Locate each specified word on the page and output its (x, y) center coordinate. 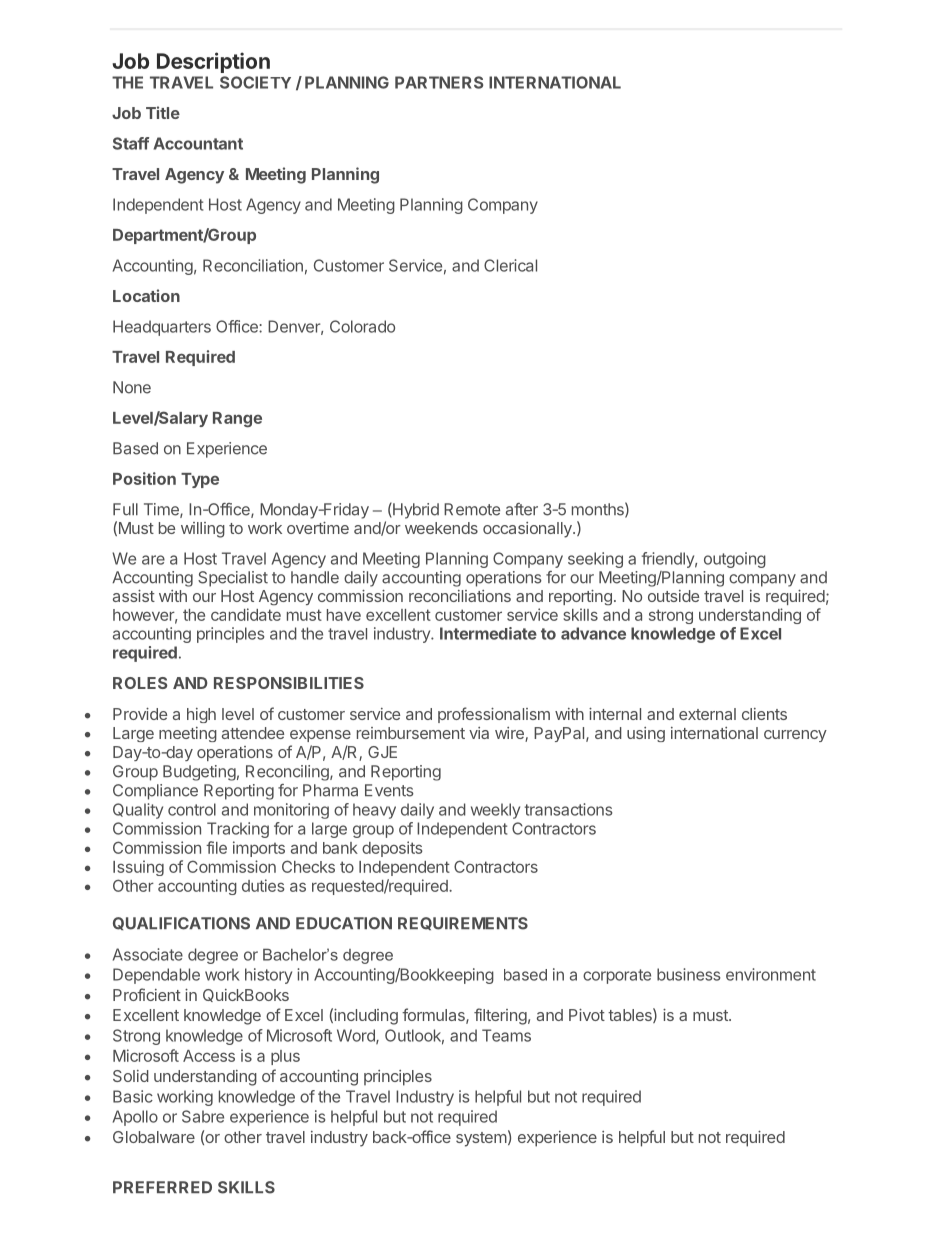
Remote (472, 509)
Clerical (510, 265)
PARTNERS (439, 82)
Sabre (203, 1116)
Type (200, 480)
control (192, 809)
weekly (495, 811)
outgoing (735, 560)
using (646, 734)
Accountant (198, 143)
